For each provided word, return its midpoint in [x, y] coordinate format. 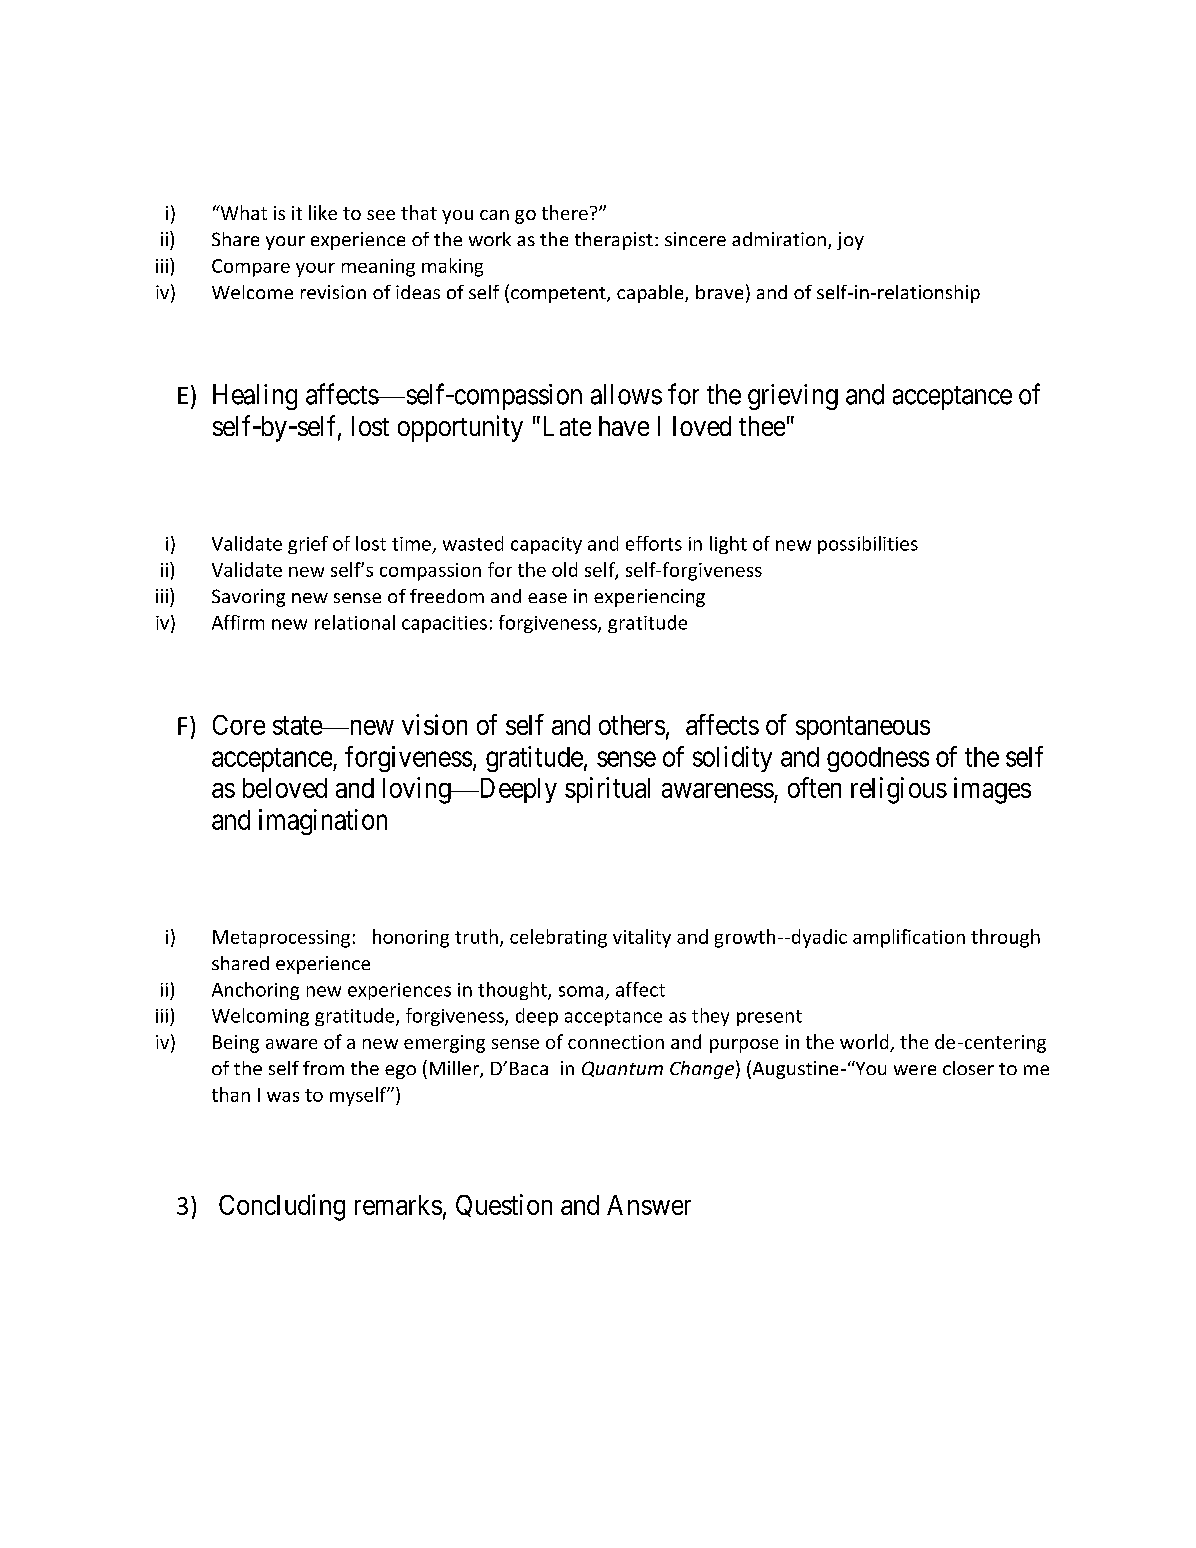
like [323, 212]
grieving [793, 397]
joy [850, 241]
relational [355, 622]
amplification [909, 938]
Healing [255, 397]
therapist [614, 241]
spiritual [607, 790]
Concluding [282, 1207]
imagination [323, 822]
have [624, 426]
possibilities [868, 545]
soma [581, 991]
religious [899, 790]
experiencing [649, 598]
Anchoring [255, 991]
